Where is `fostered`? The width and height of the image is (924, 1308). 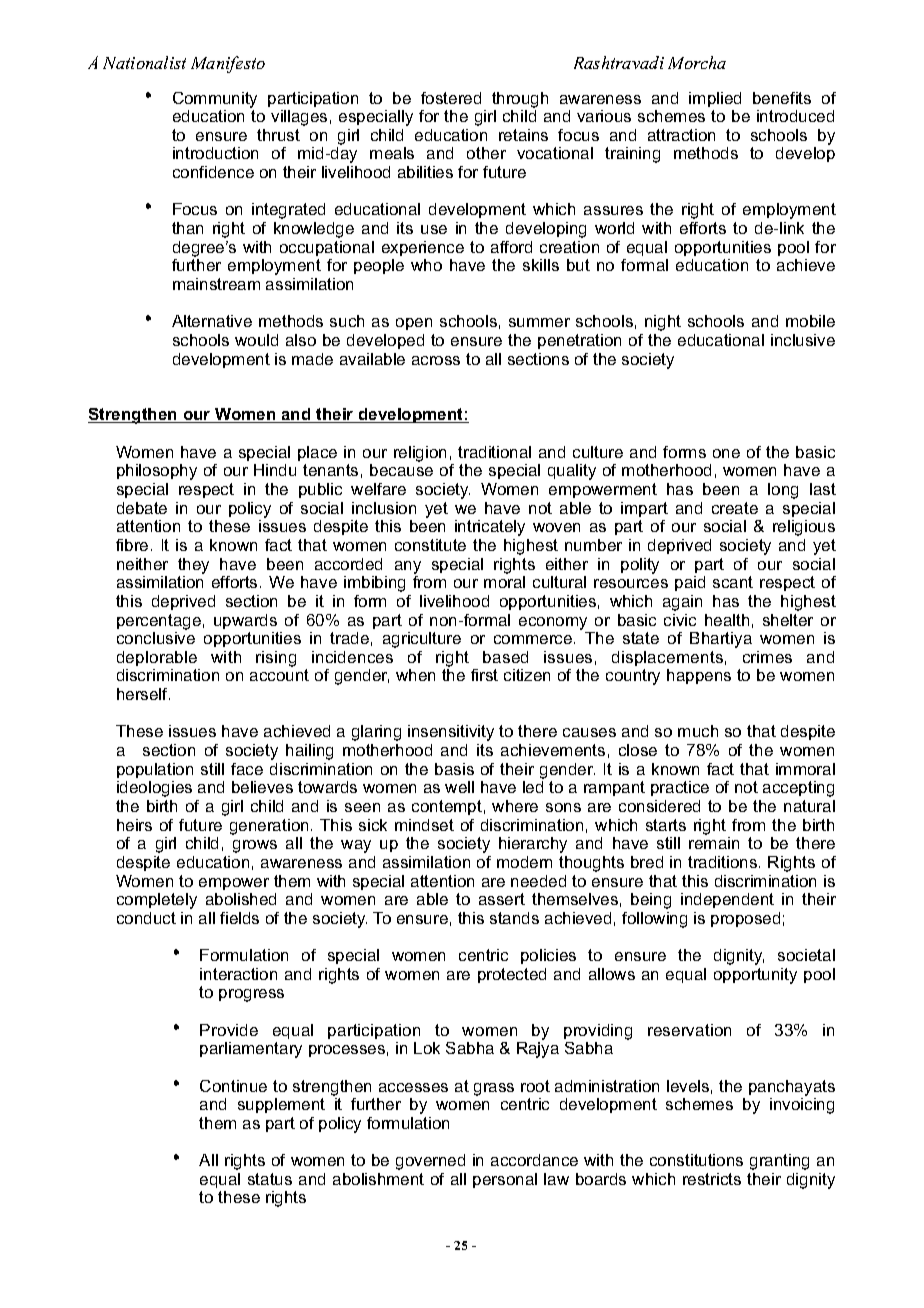
fostered is located at coordinates (451, 98).
